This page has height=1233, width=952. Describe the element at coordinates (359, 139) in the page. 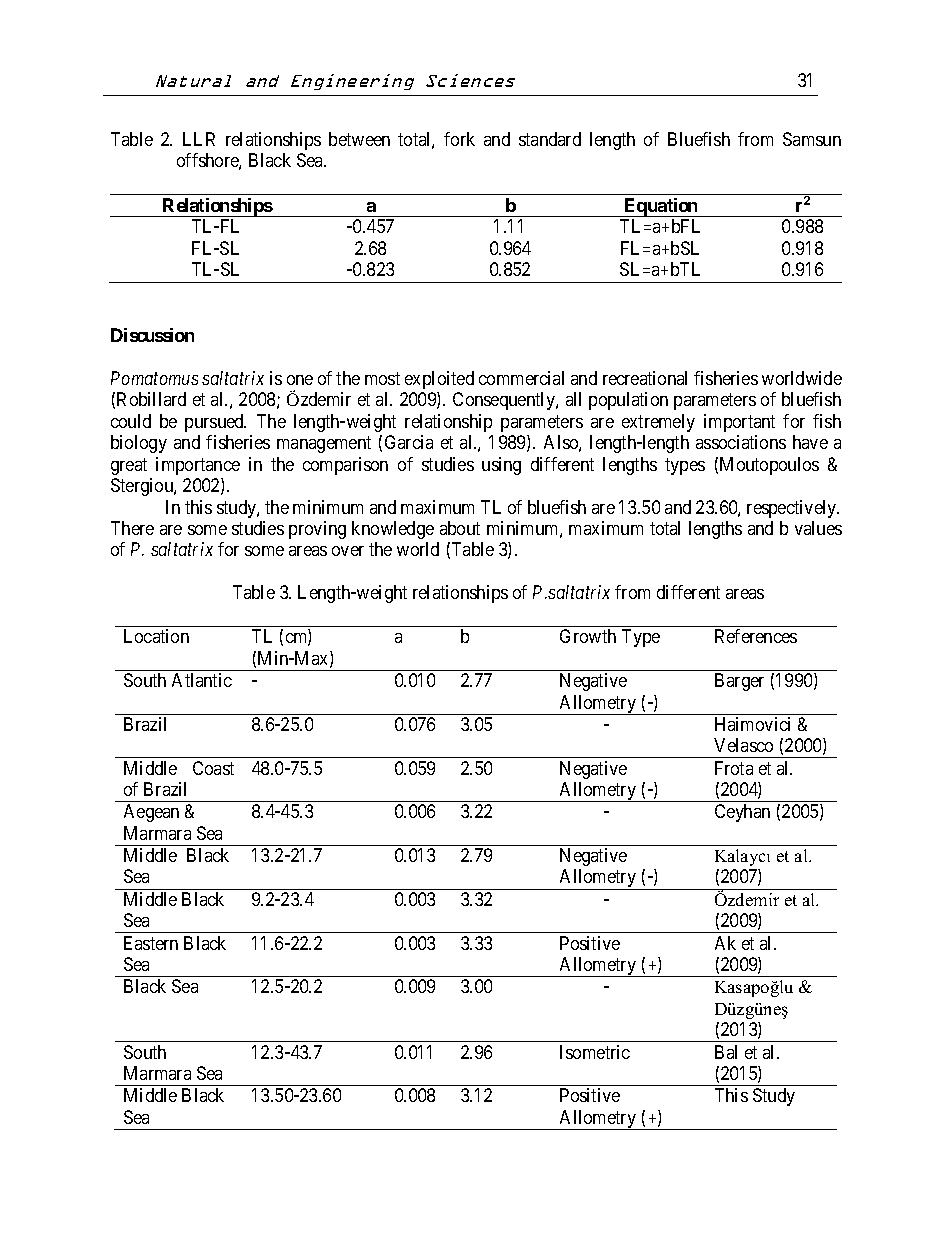

I see `between` at that location.
